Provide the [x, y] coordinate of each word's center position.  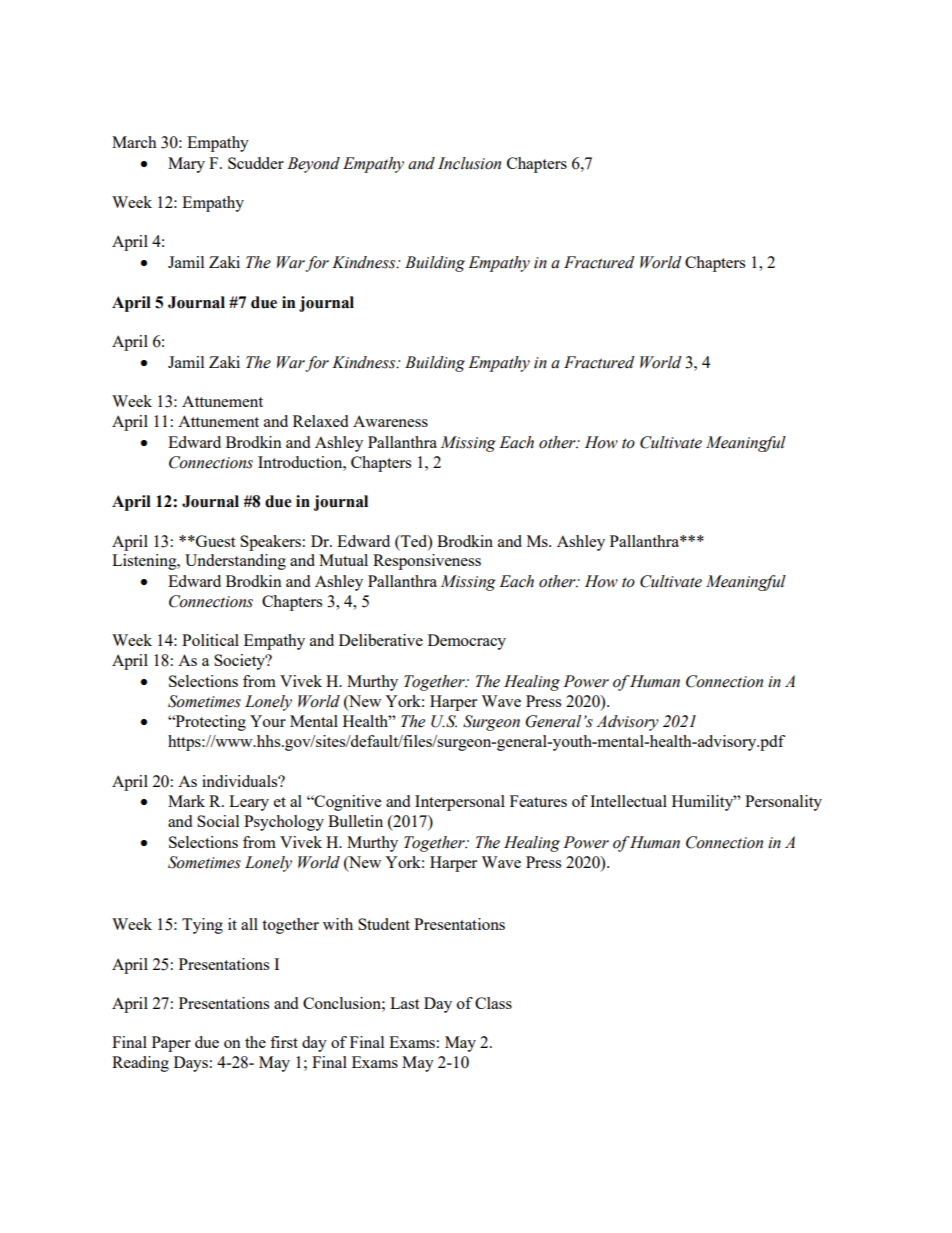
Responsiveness [427, 562]
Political [210, 640]
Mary [186, 165]
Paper [171, 1044]
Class [493, 1003]
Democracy [467, 642]
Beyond [313, 165]
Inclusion [469, 163]
